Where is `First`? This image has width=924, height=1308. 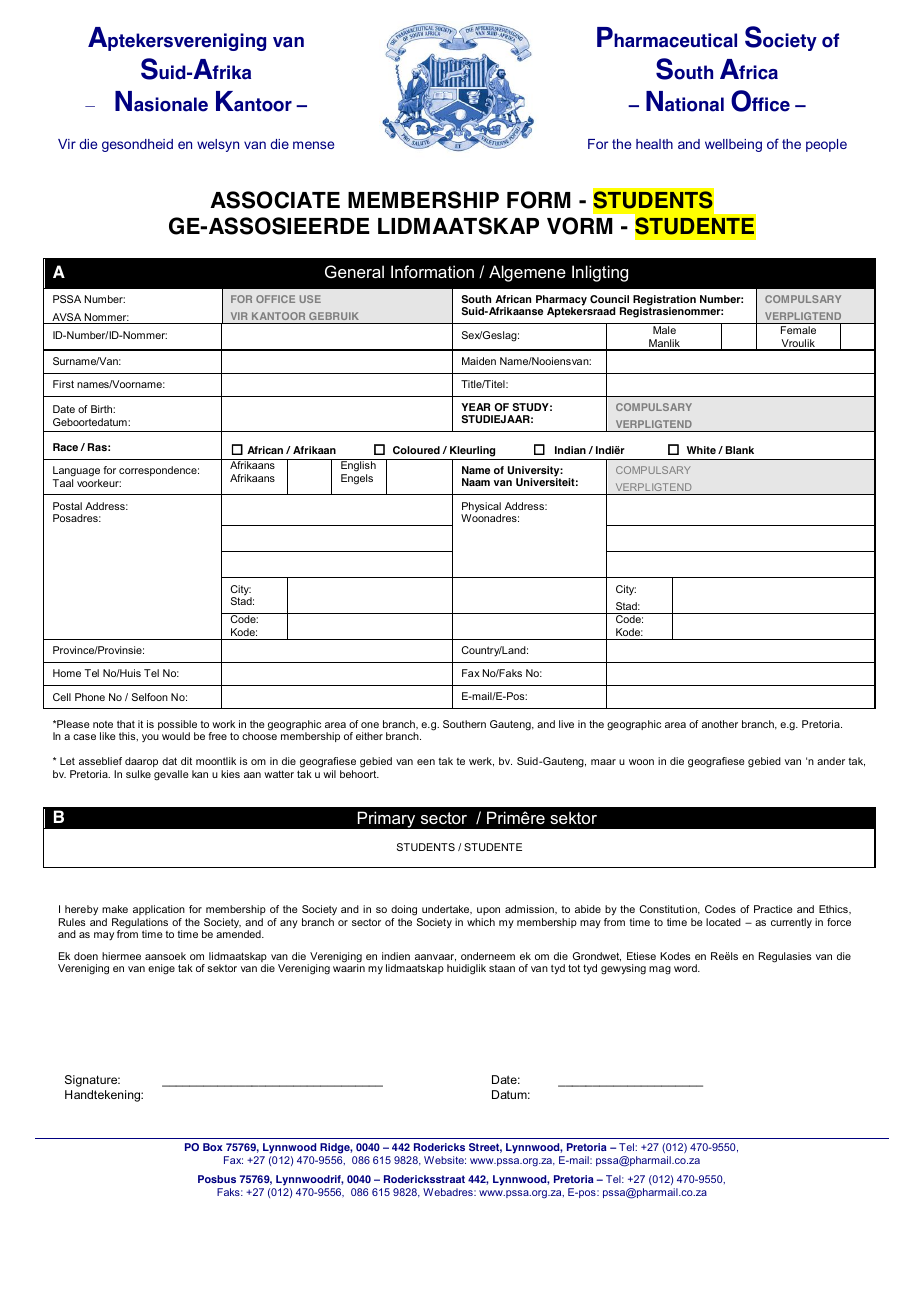 First is located at coordinates (63, 384).
